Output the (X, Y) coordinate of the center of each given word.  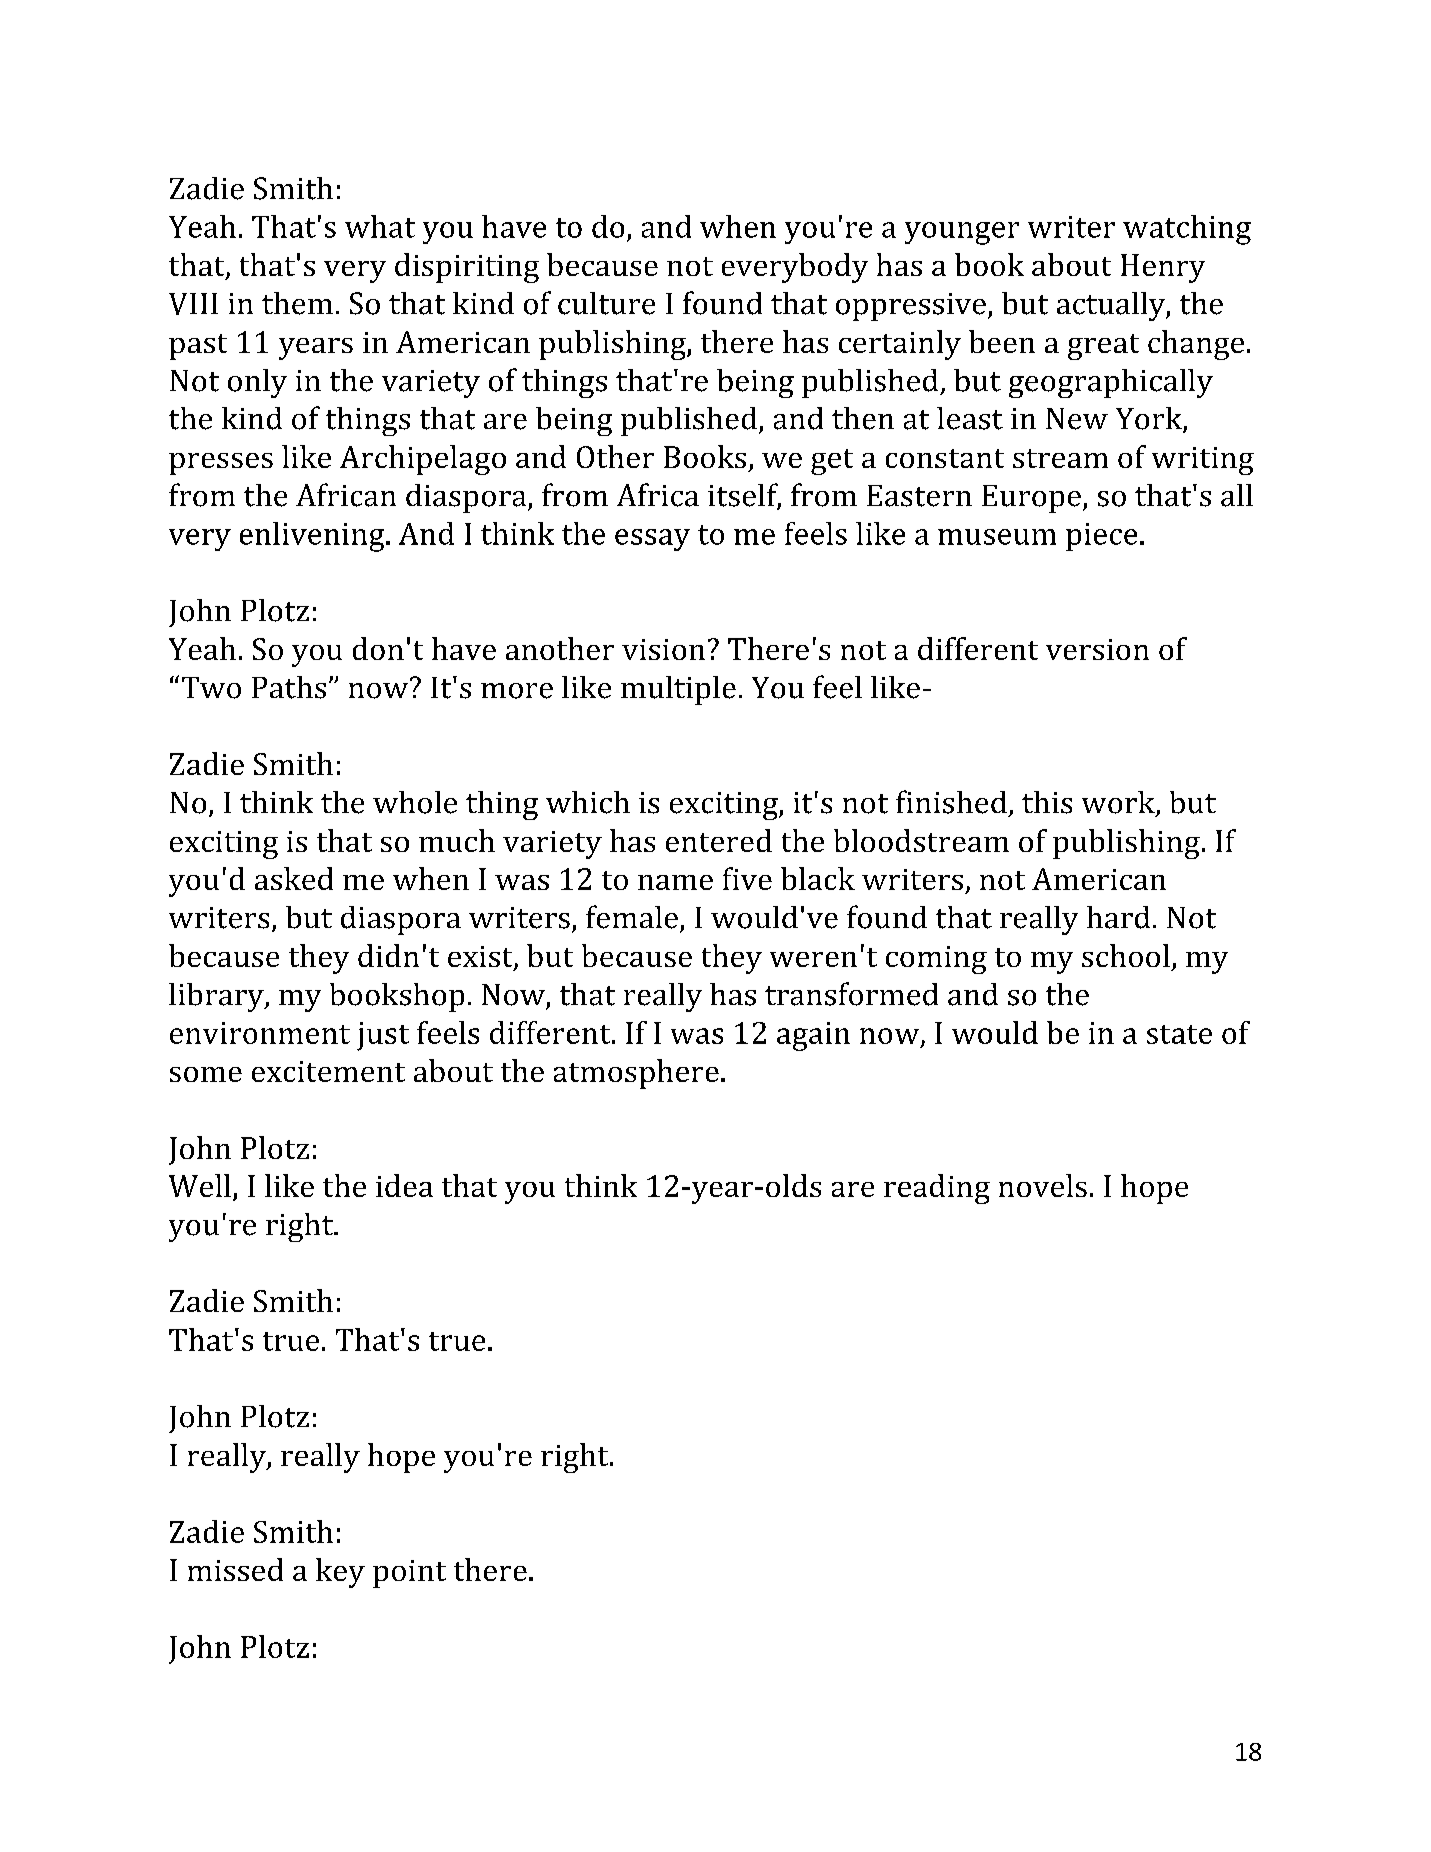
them (297, 303)
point (409, 1574)
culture (606, 303)
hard (1118, 917)
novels (1043, 1185)
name (675, 882)
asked (294, 878)
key (340, 1573)
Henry (1163, 268)
